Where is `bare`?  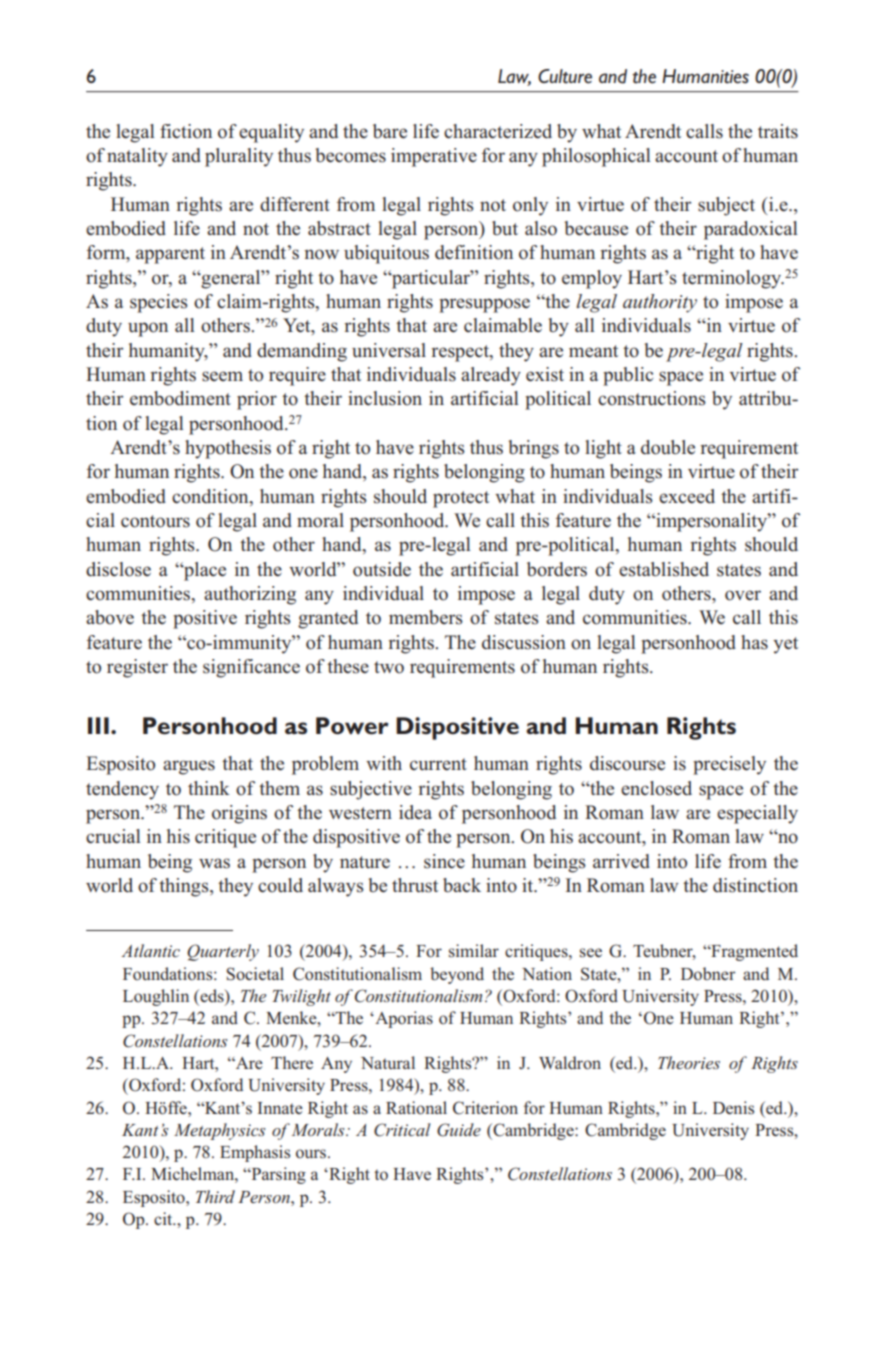 bare is located at coordinates (390, 131).
